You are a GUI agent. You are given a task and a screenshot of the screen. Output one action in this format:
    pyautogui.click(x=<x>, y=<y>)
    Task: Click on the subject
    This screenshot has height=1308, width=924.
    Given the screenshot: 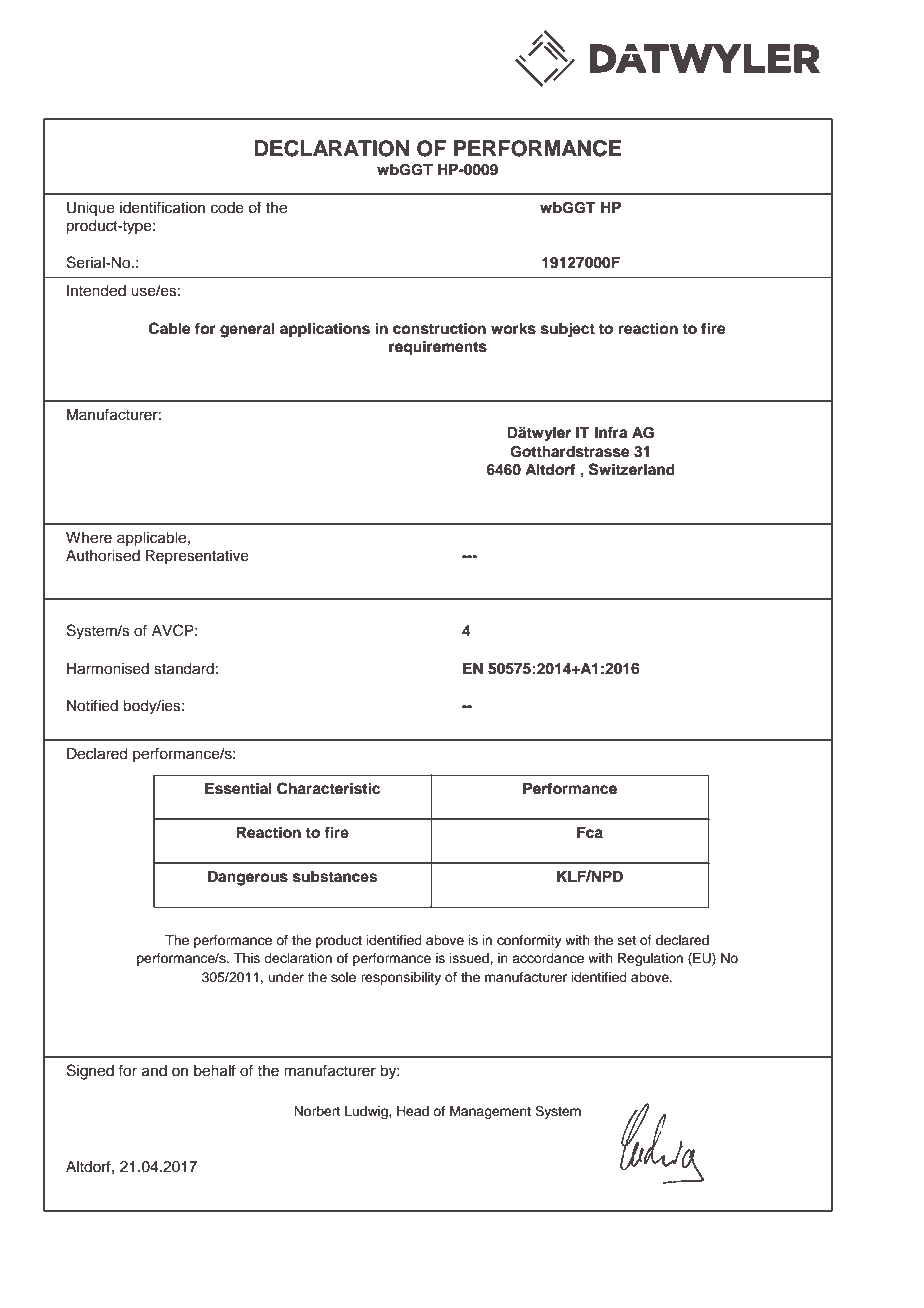 What is the action you would take?
    pyautogui.click(x=568, y=330)
